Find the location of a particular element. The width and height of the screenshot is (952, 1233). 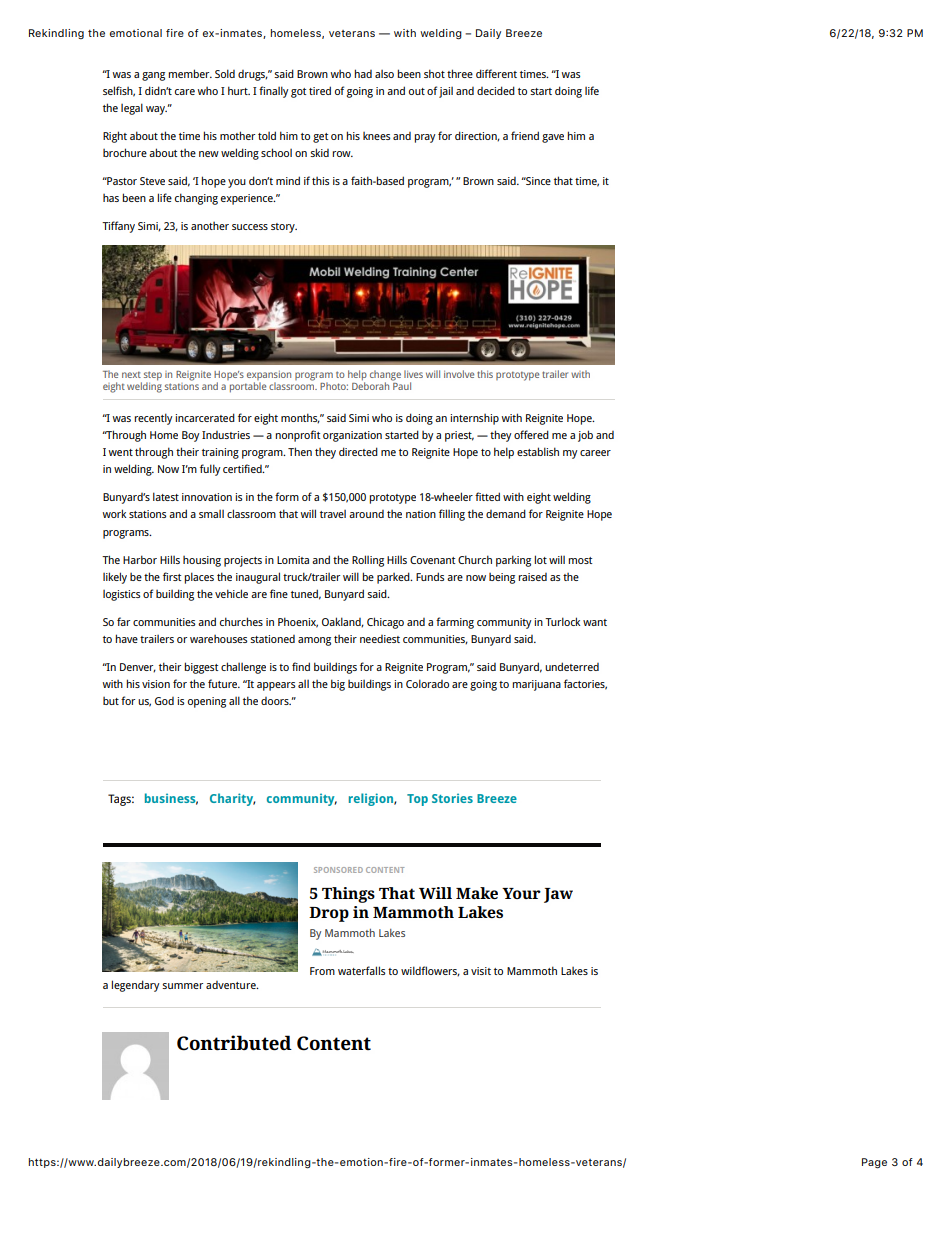

Page is located at coordinates (874, 1163).
